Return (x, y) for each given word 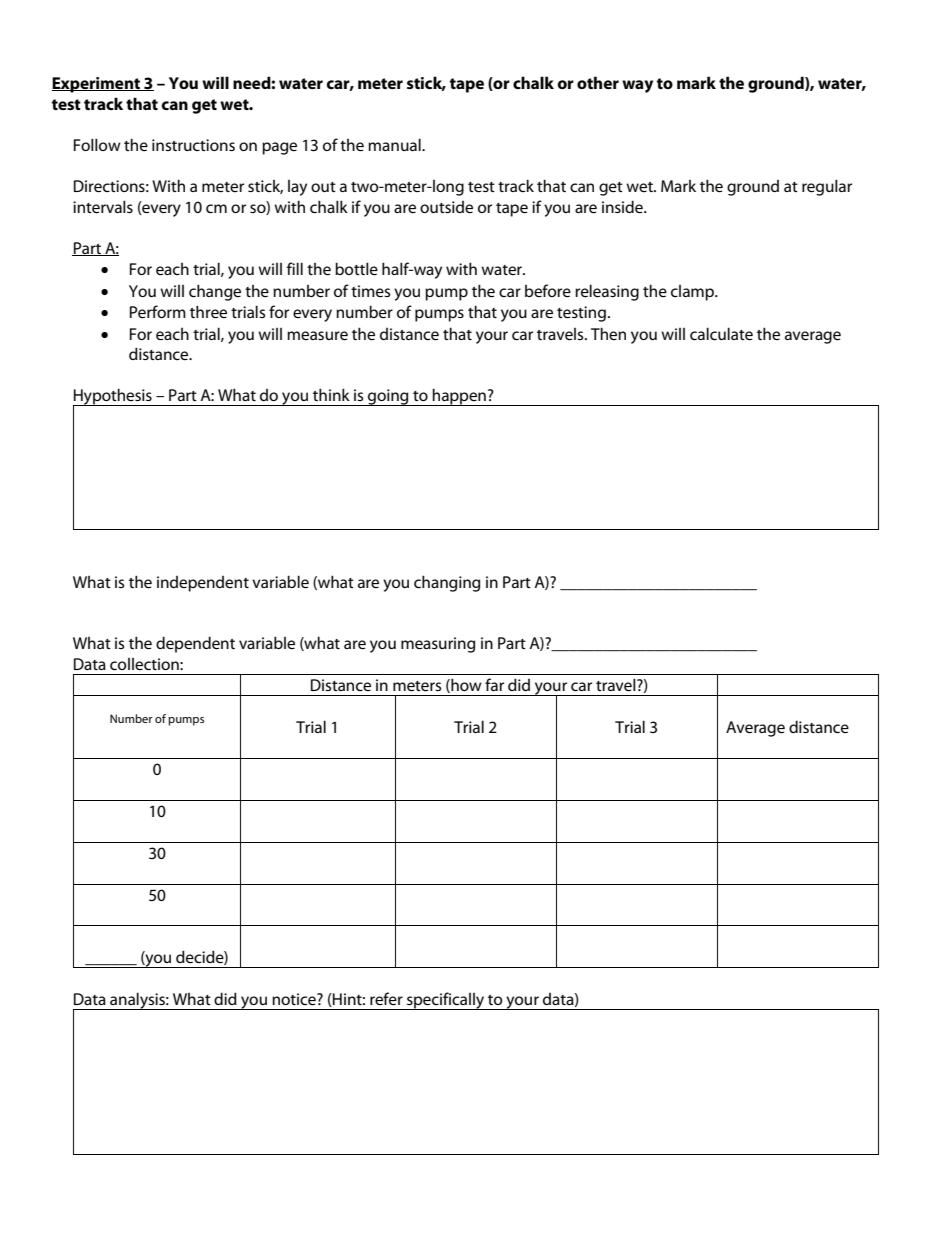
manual (395, 144)
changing (447, 583)
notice (295, 999)
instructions (193, 145)
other (598, 82)
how (465, 685)
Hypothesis (113, 398)
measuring (438, 645)
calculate (721, 334)
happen (459, 397)
